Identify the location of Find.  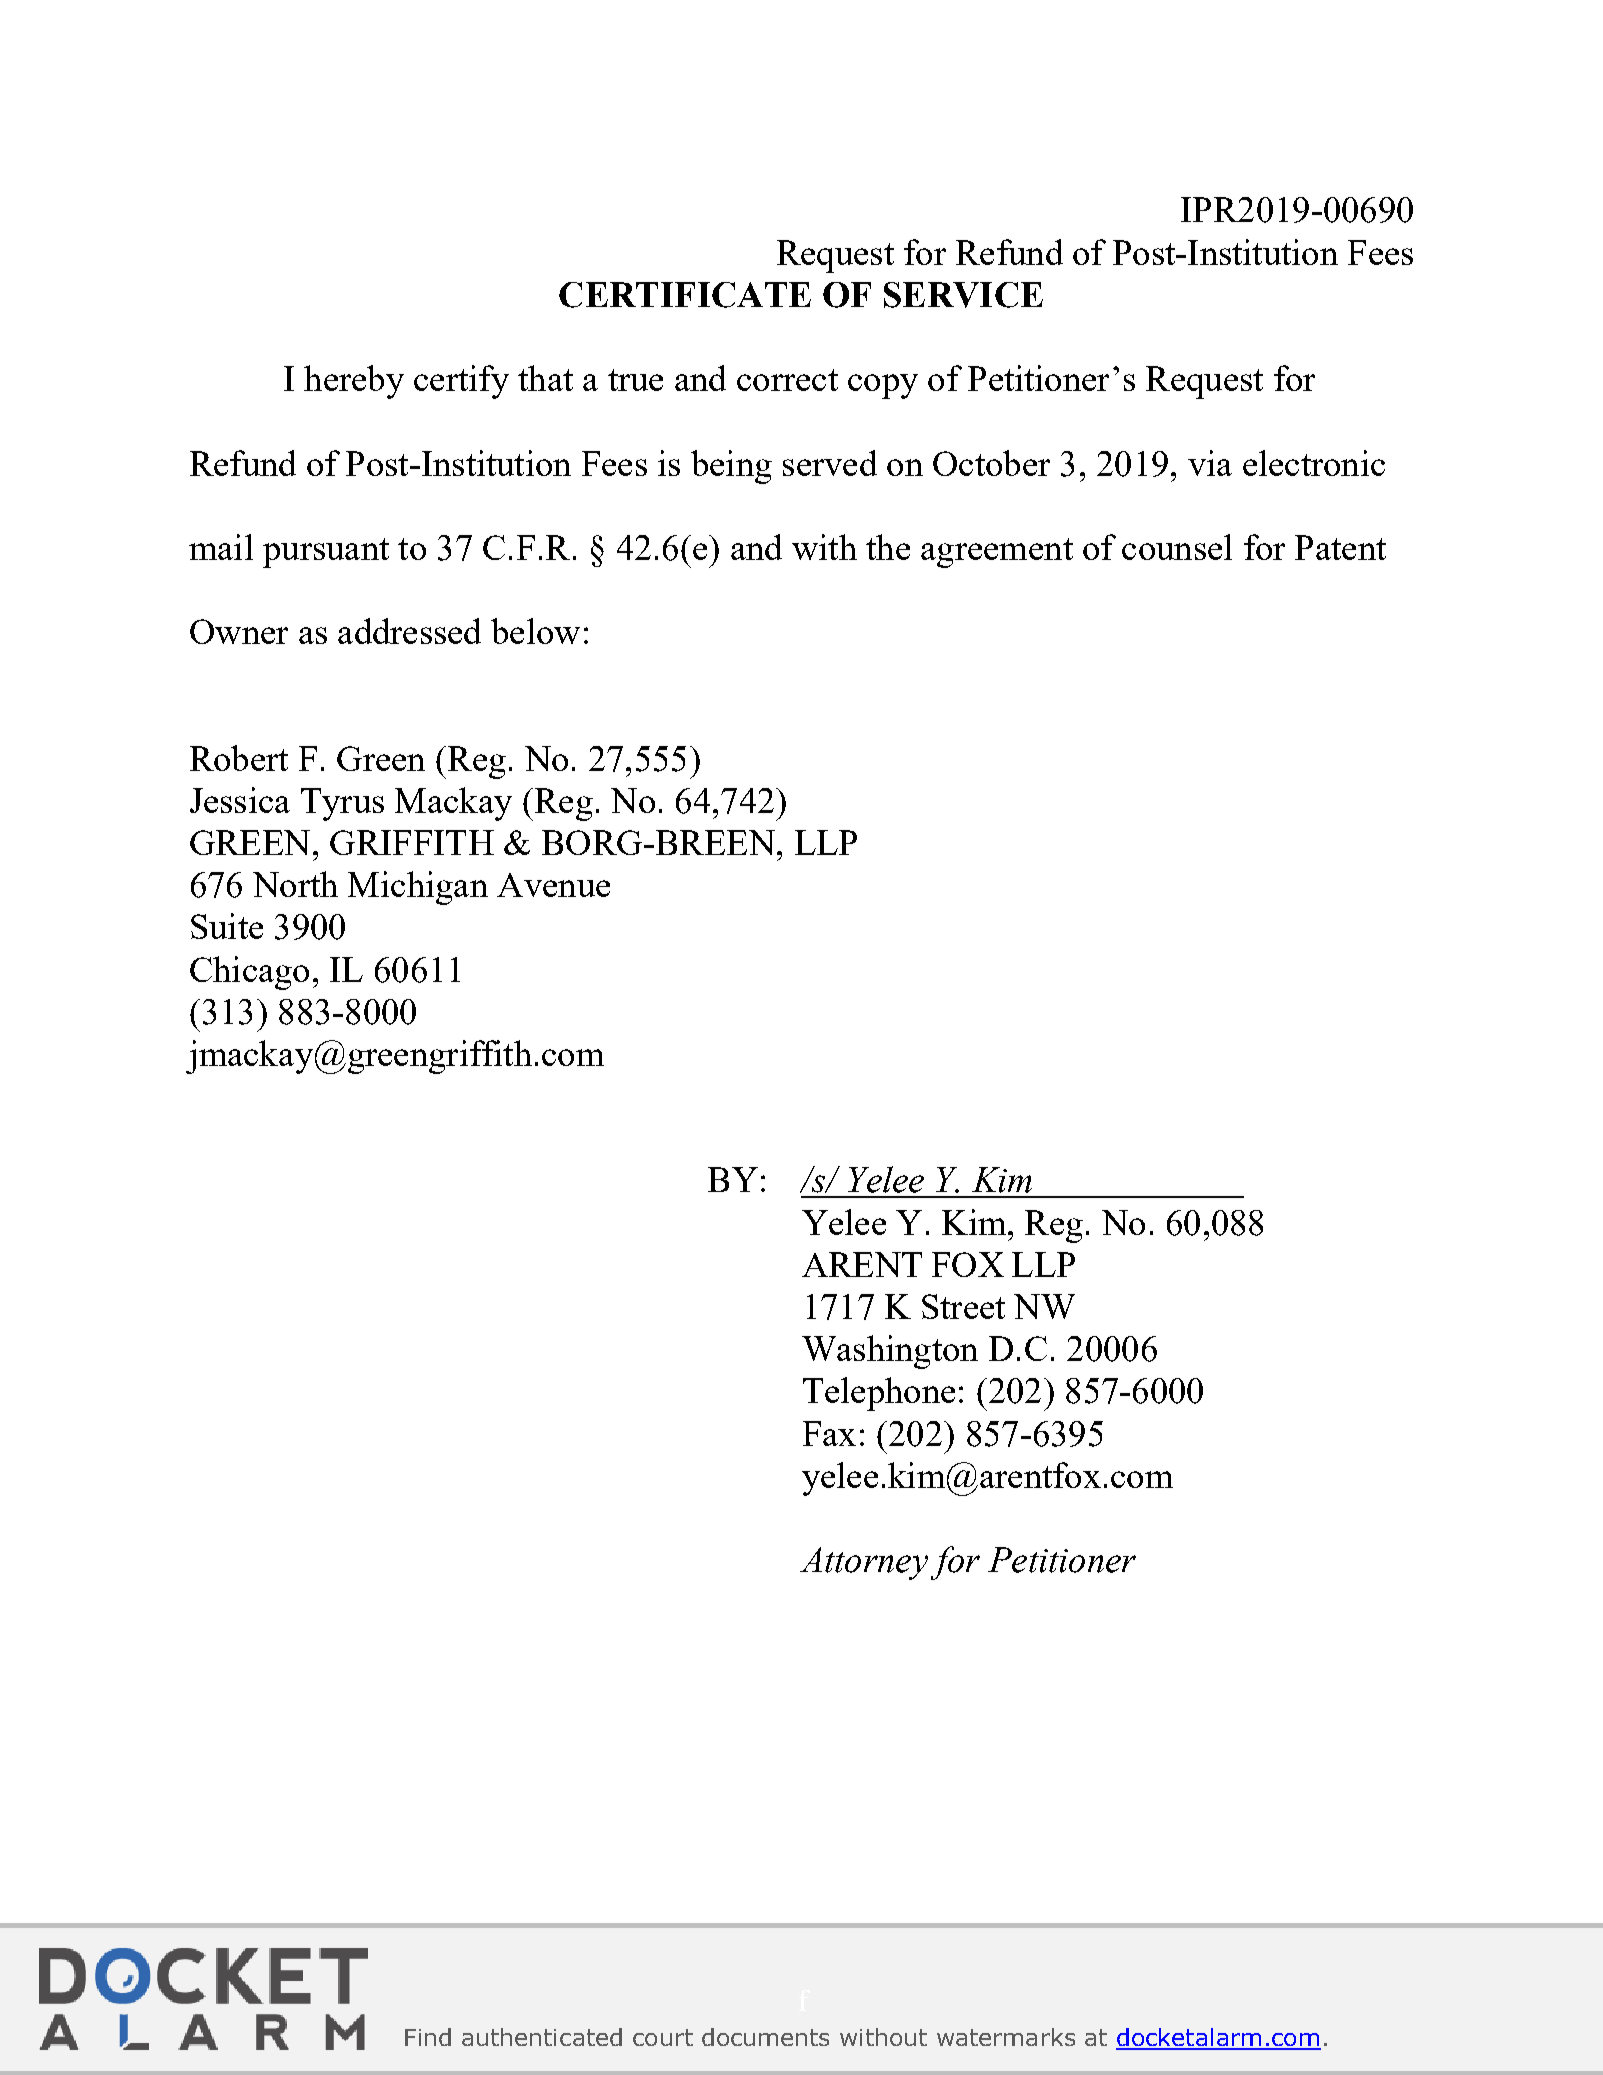
(428, 2037).
